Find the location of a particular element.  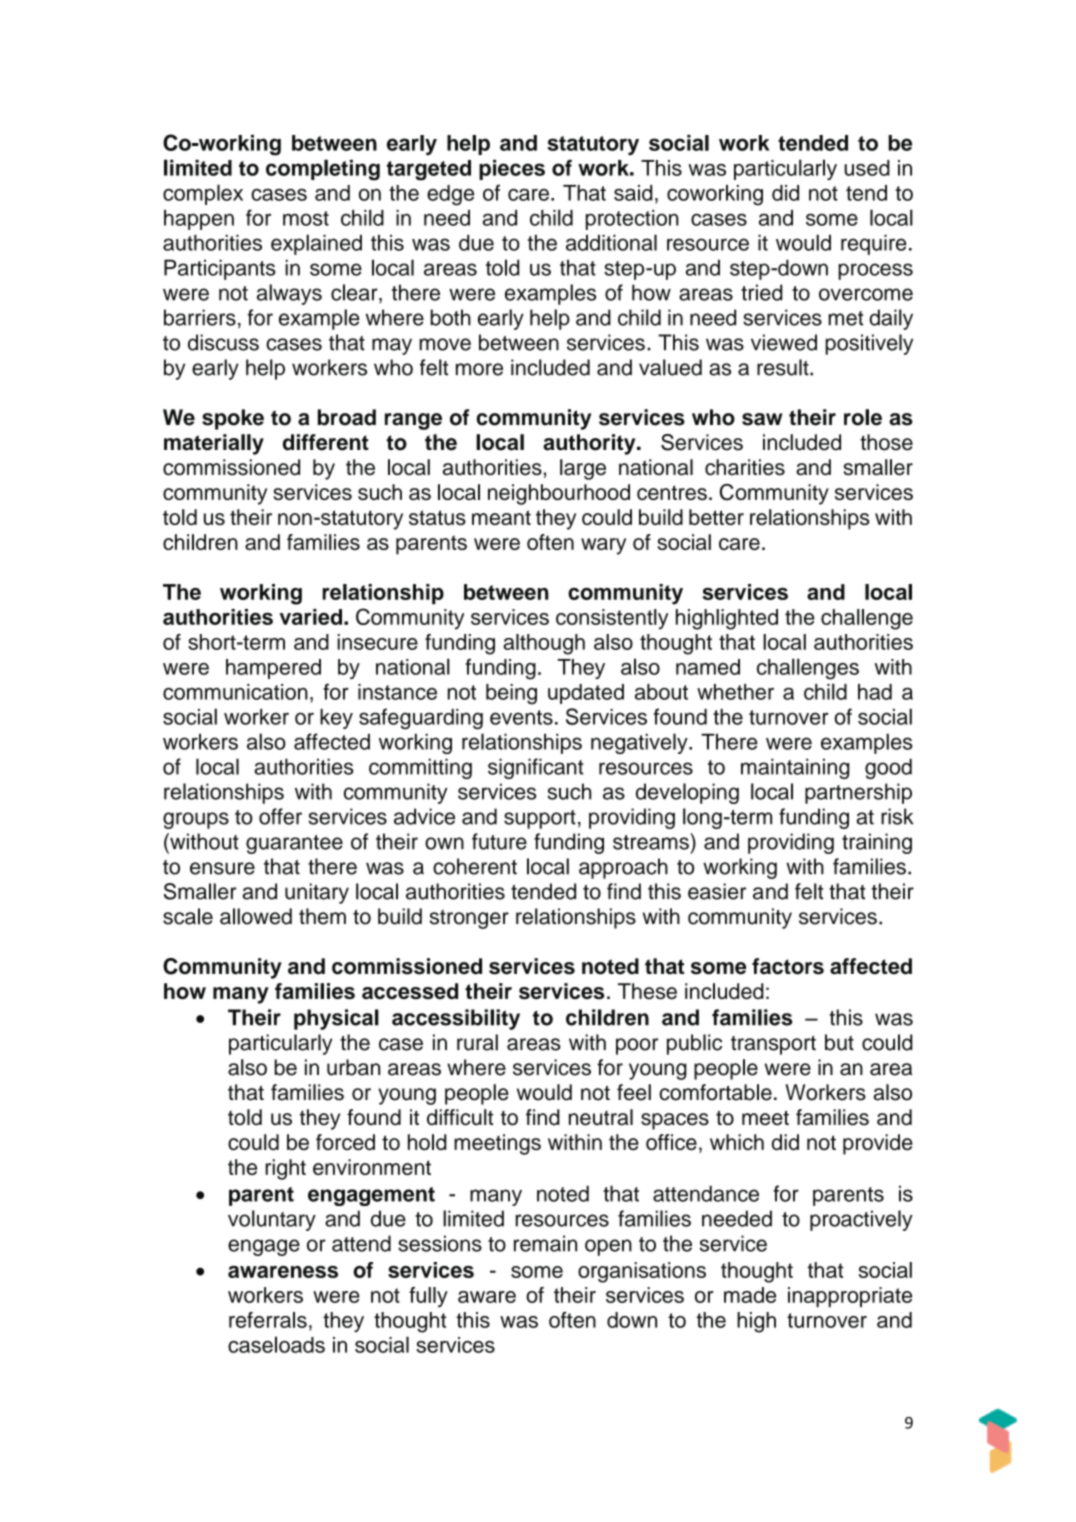

referrals is located at coordinates (268, 1320).
